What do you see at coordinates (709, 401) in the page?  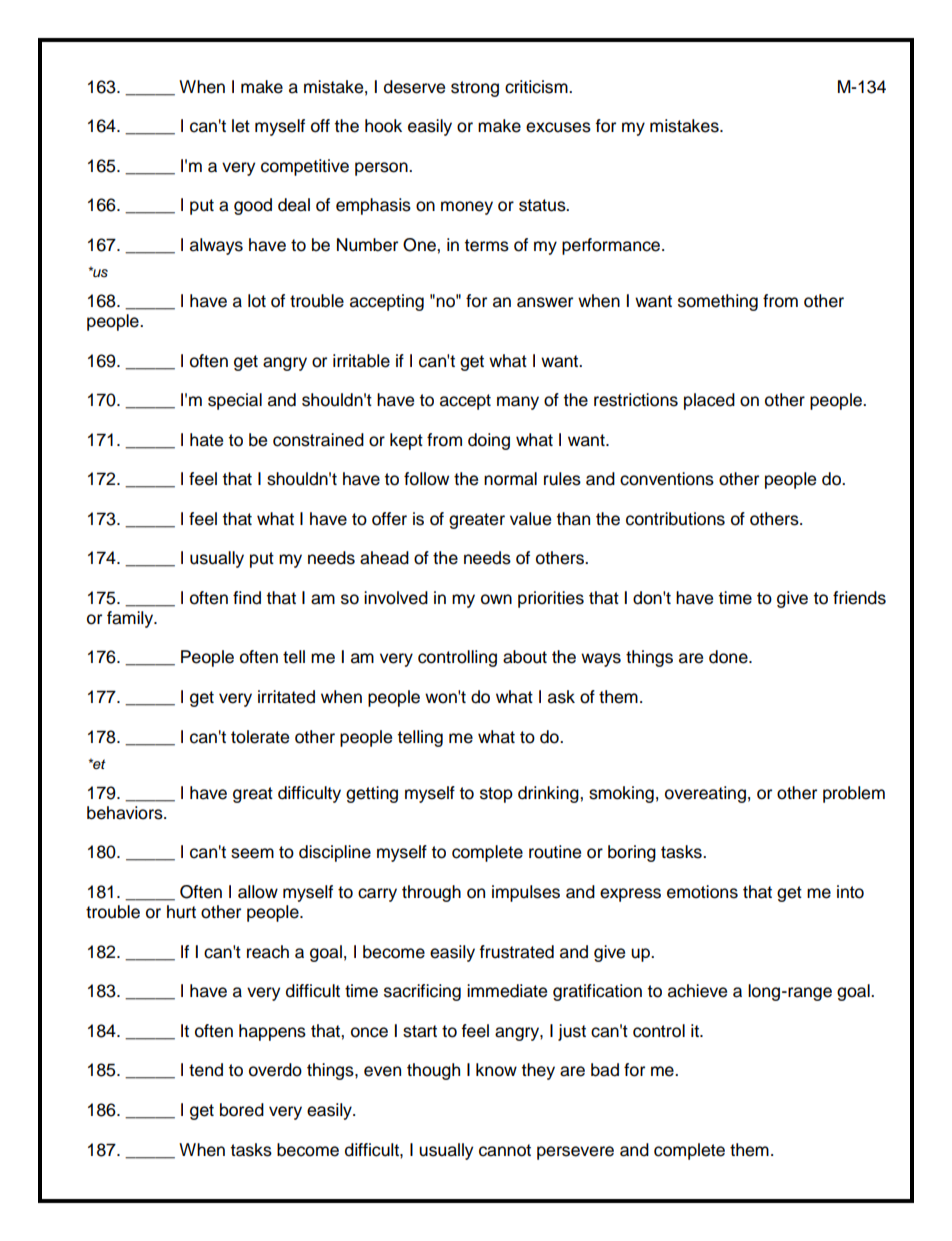 I see `placed` at bounding box center [709, 401].
